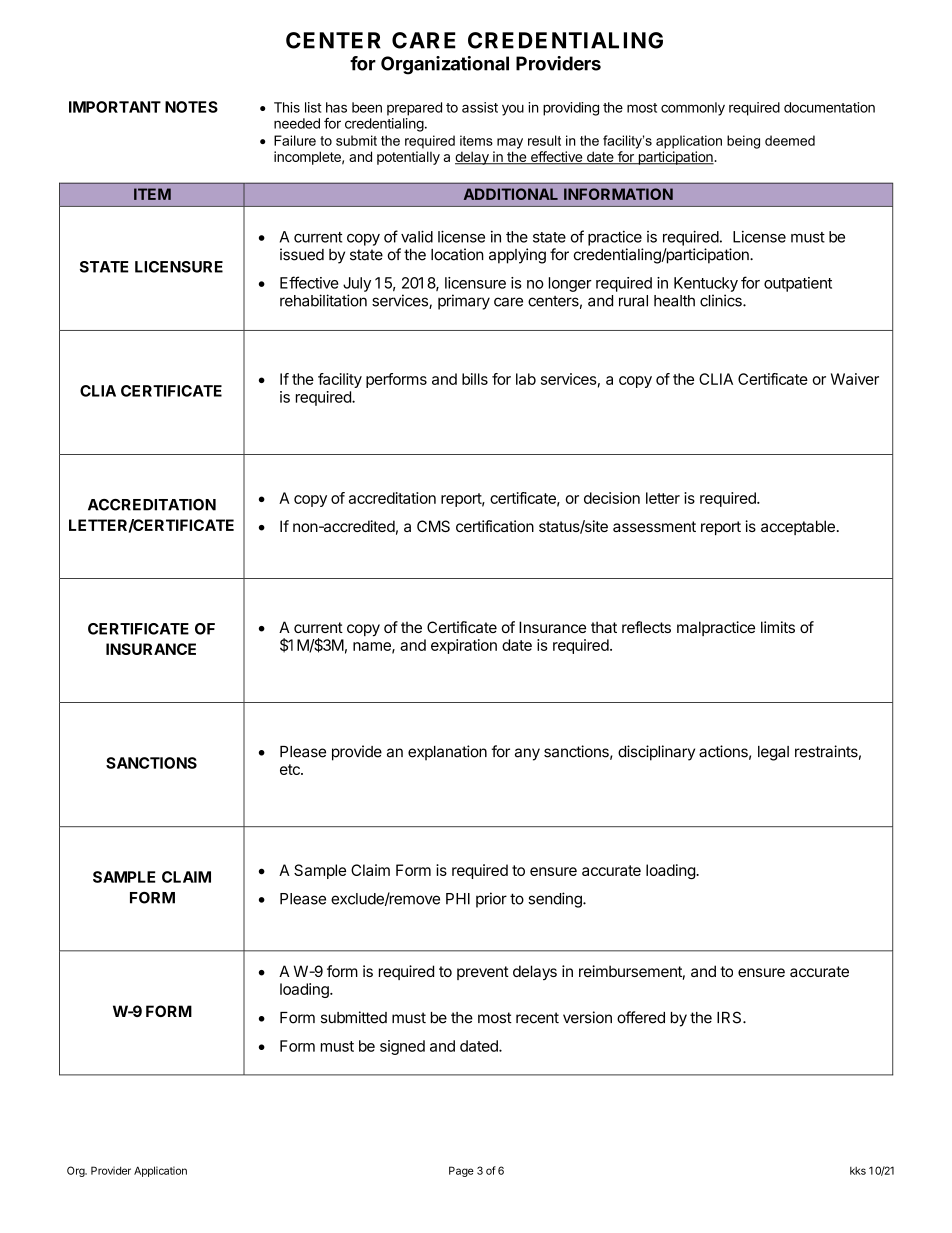 This page has width=952, height=1233. Describe the element at coordinates (461, 1171) in the page. I see `Page` at that location.
